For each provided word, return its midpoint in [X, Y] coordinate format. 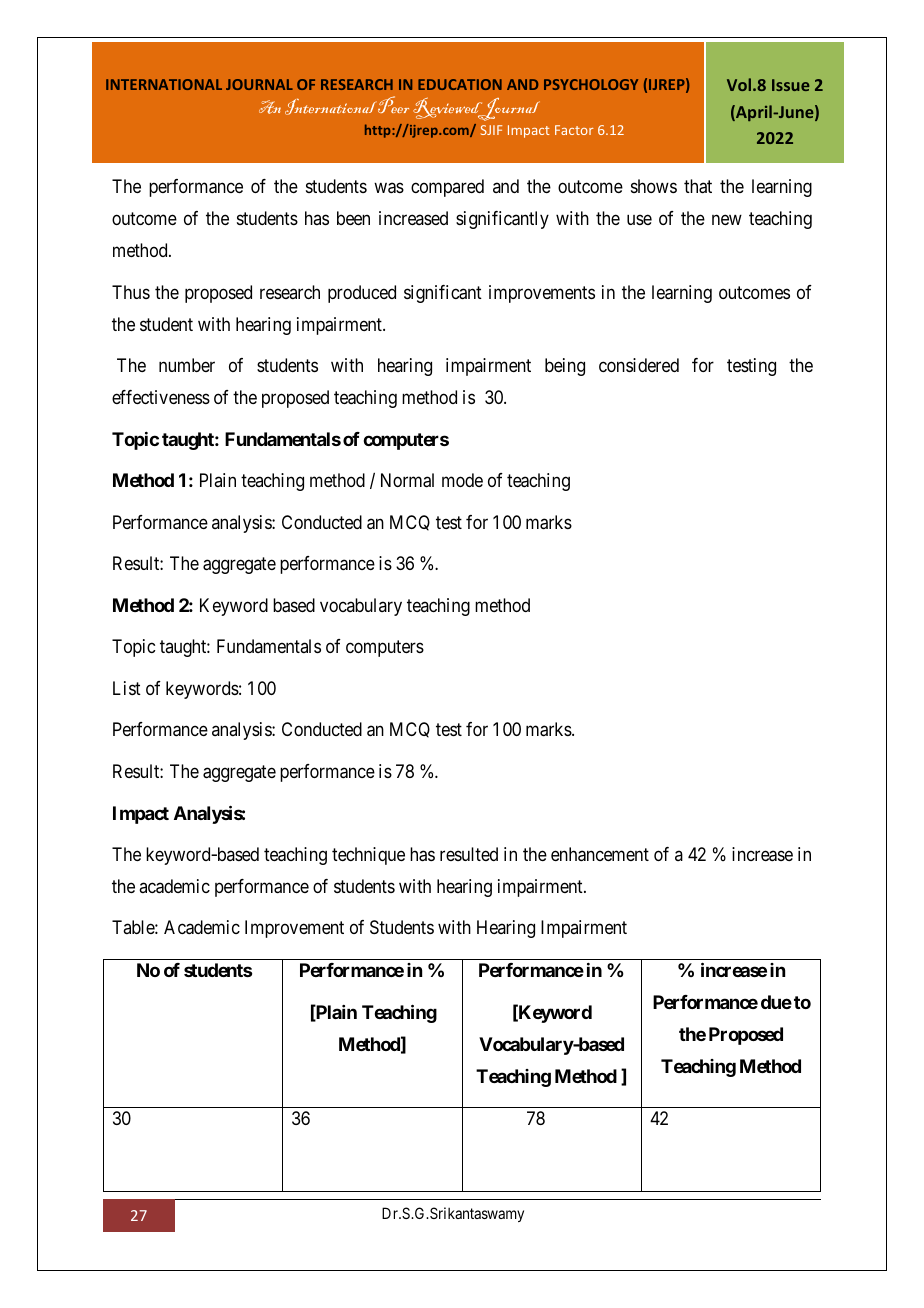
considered [639, 365]
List [127, 688]
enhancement [600, 854]
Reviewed [449, 109]
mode [462, 480]
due [776, 1002]
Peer [393, 104]
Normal [407, 480]
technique [368, 856]
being [565, 367]
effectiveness [161, 397]
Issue [791, 85]
